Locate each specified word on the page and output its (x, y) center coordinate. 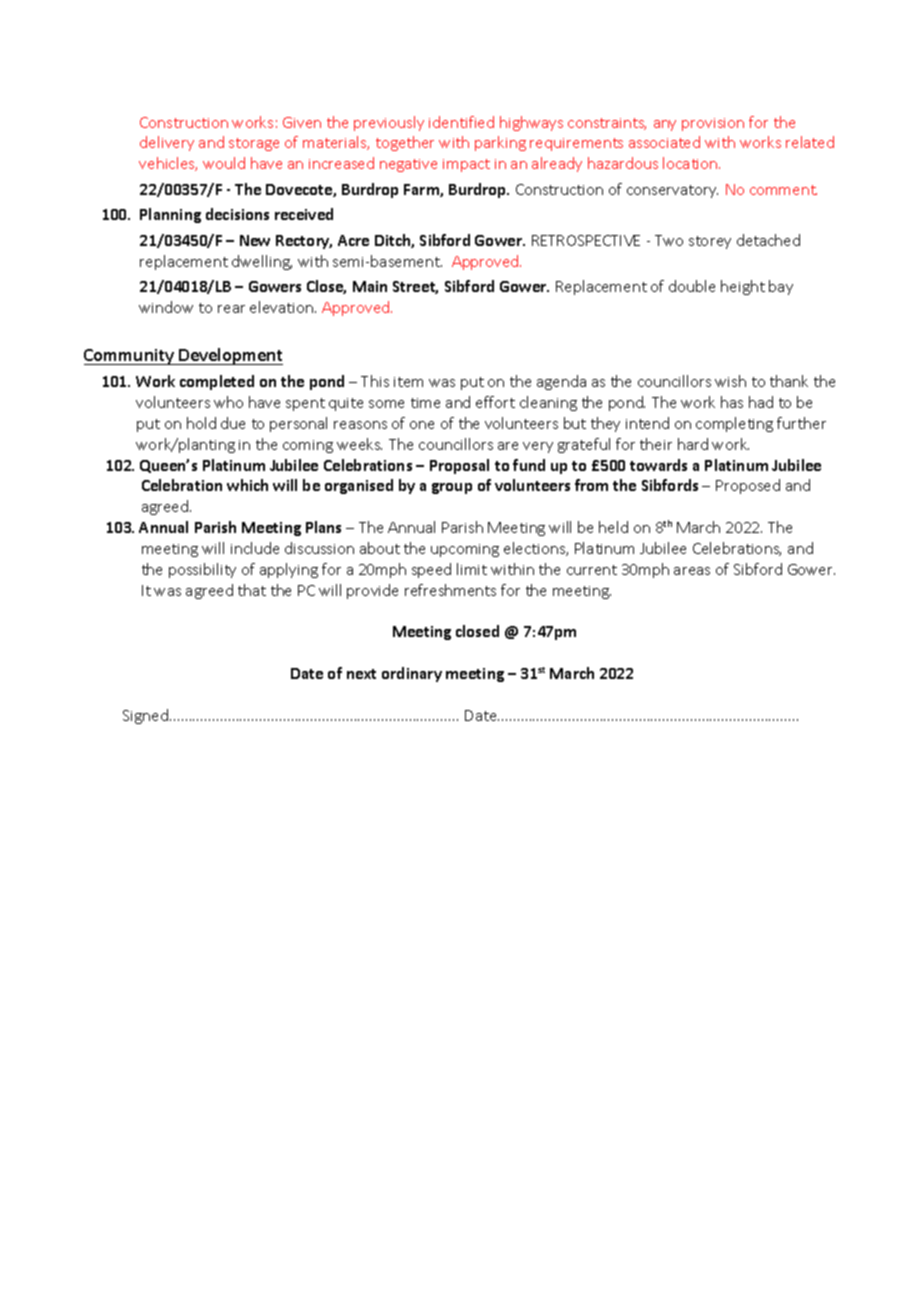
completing (734, 424)
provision (713, 124)
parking (500, 143)
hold (201, 423)
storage (254, 144)
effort (495, 402)
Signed (145, 716)
